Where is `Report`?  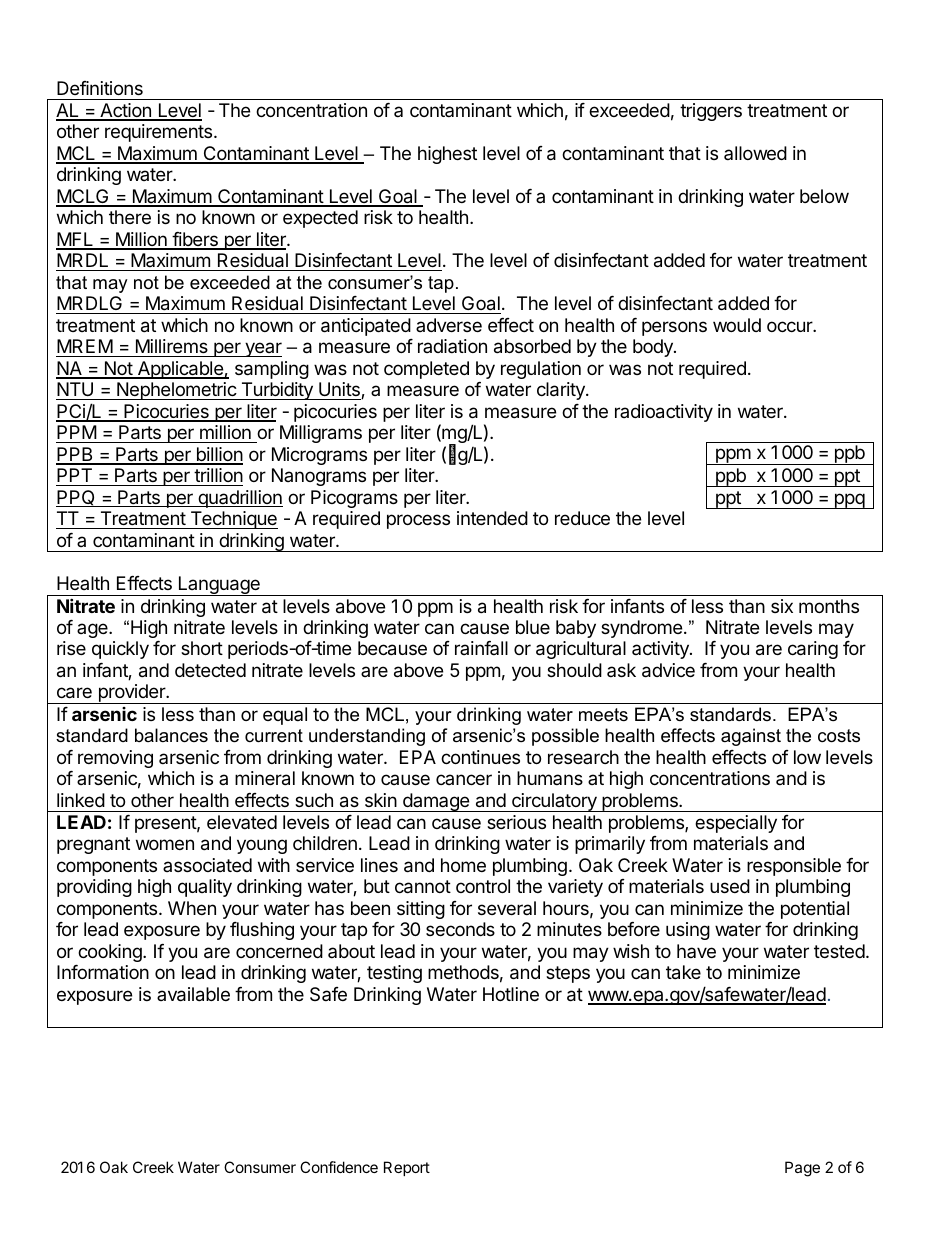 Report is located at coordinates (407, 1168).
